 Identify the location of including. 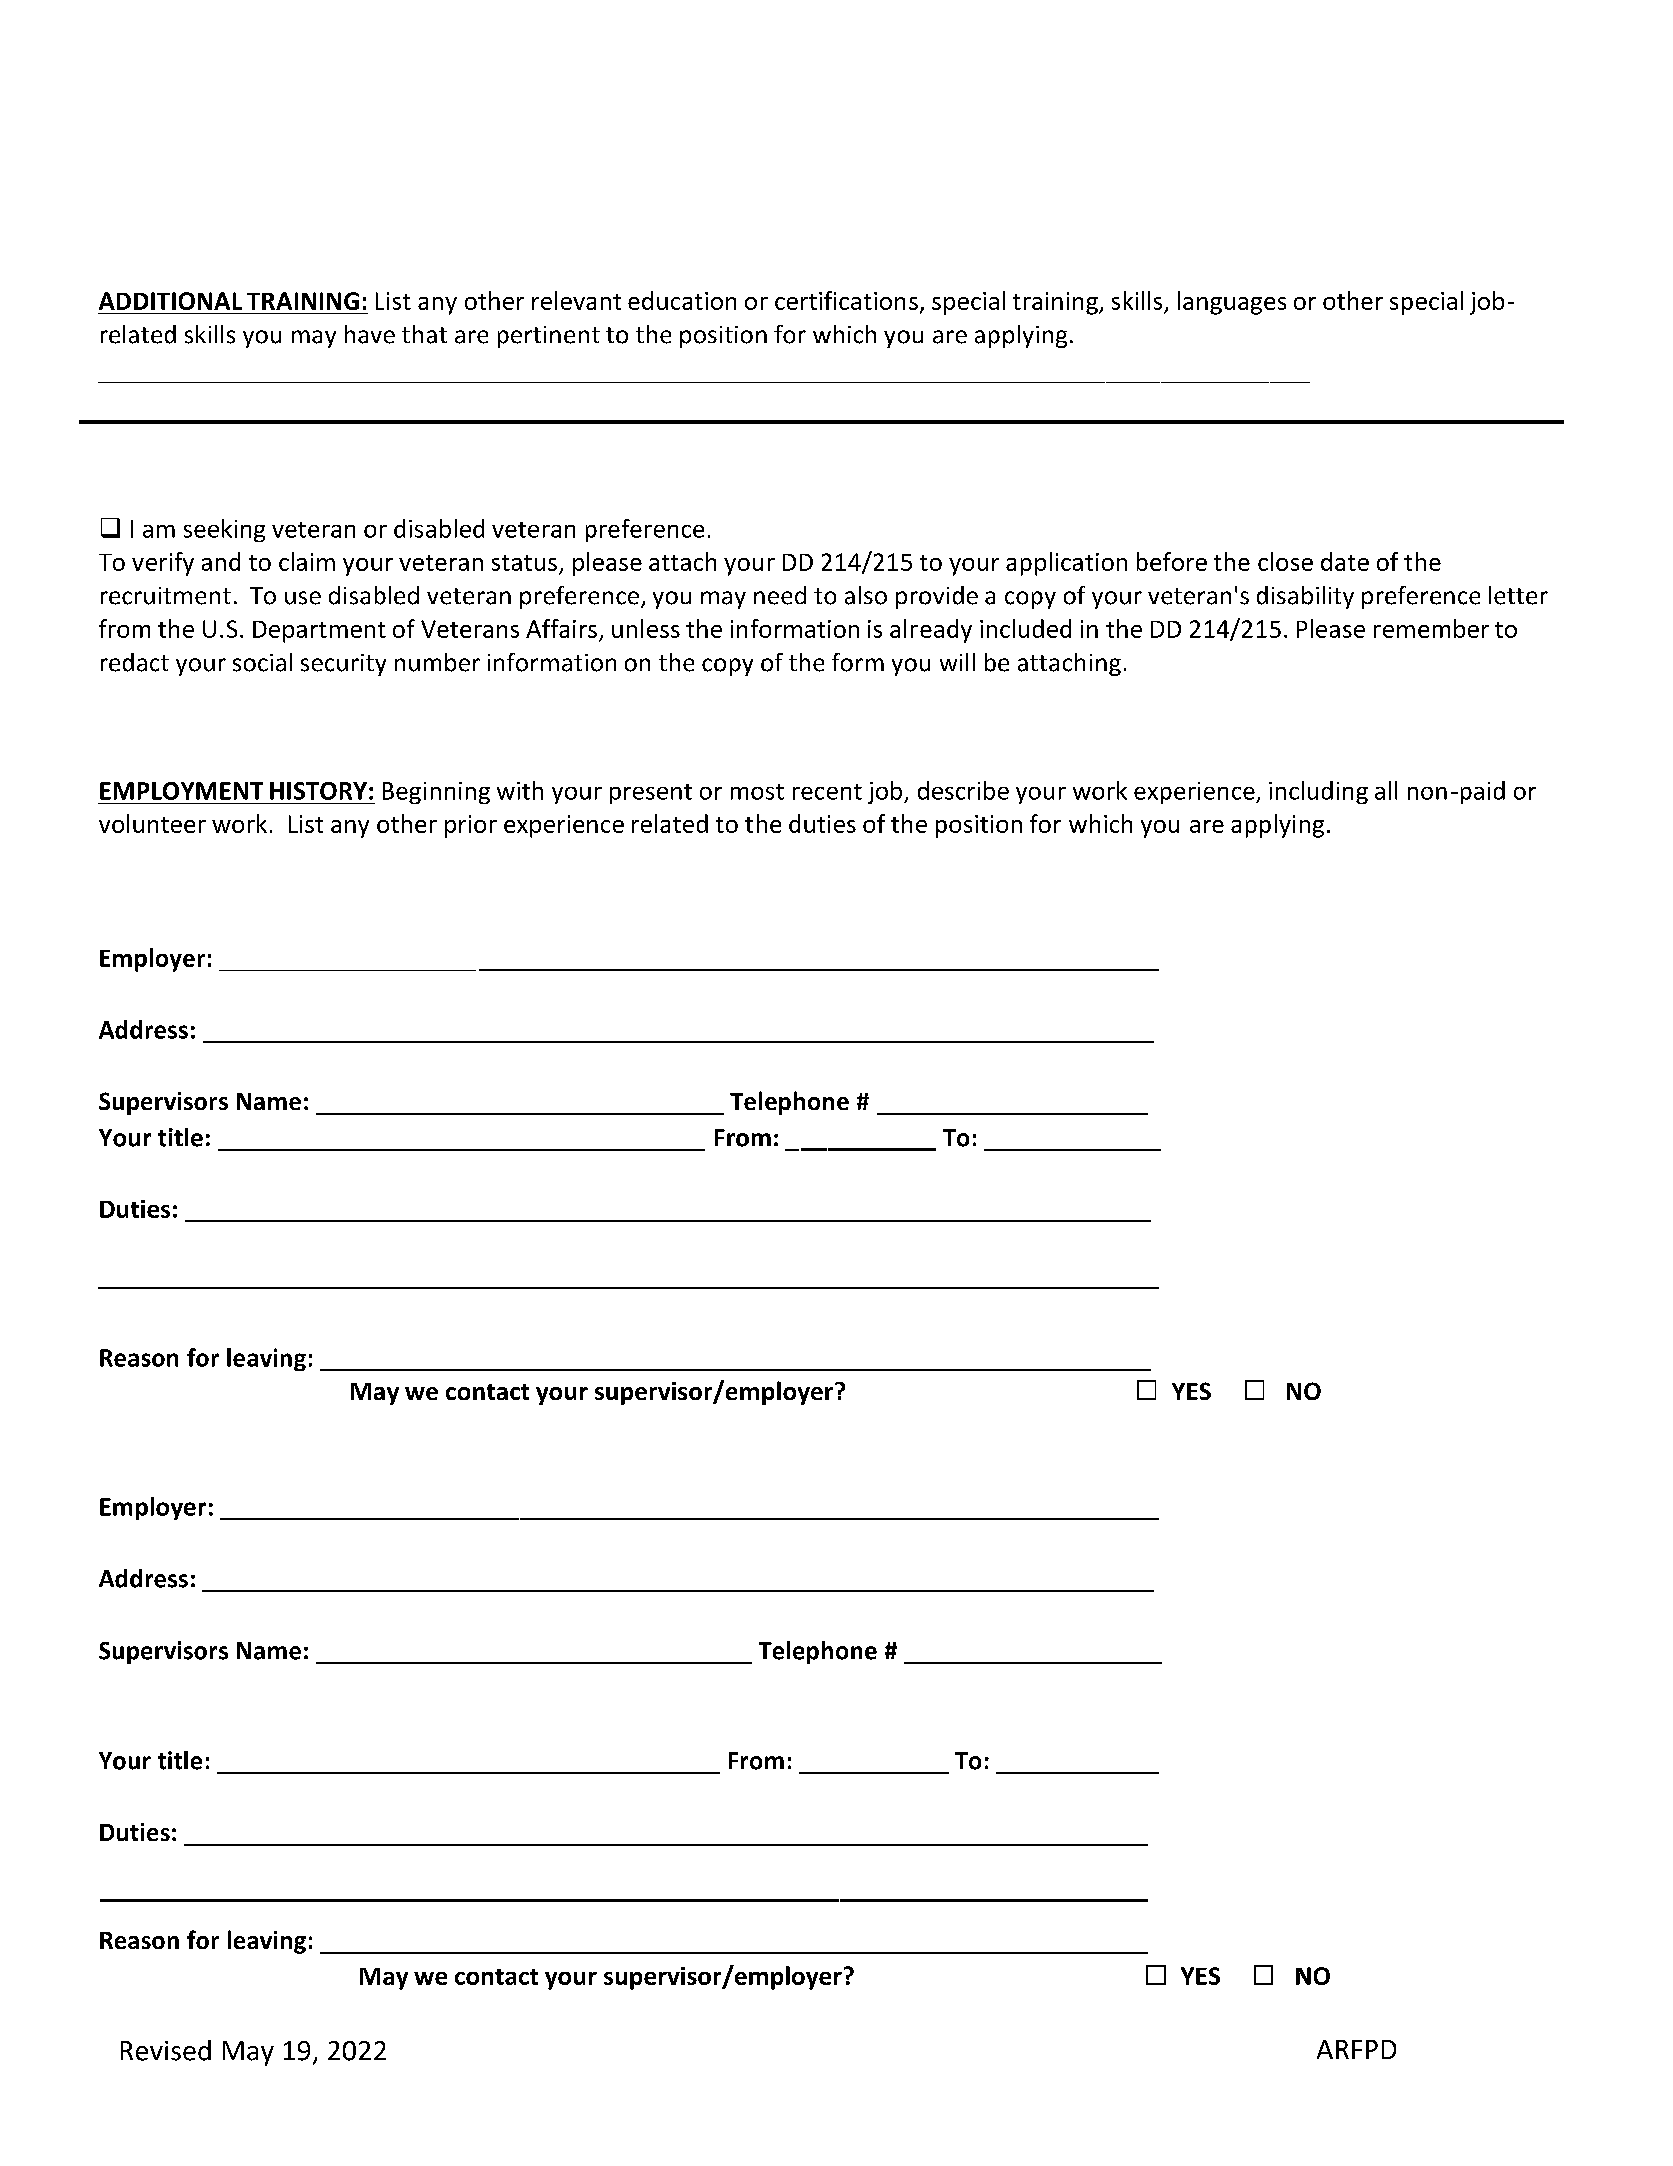
(1318, 792).
